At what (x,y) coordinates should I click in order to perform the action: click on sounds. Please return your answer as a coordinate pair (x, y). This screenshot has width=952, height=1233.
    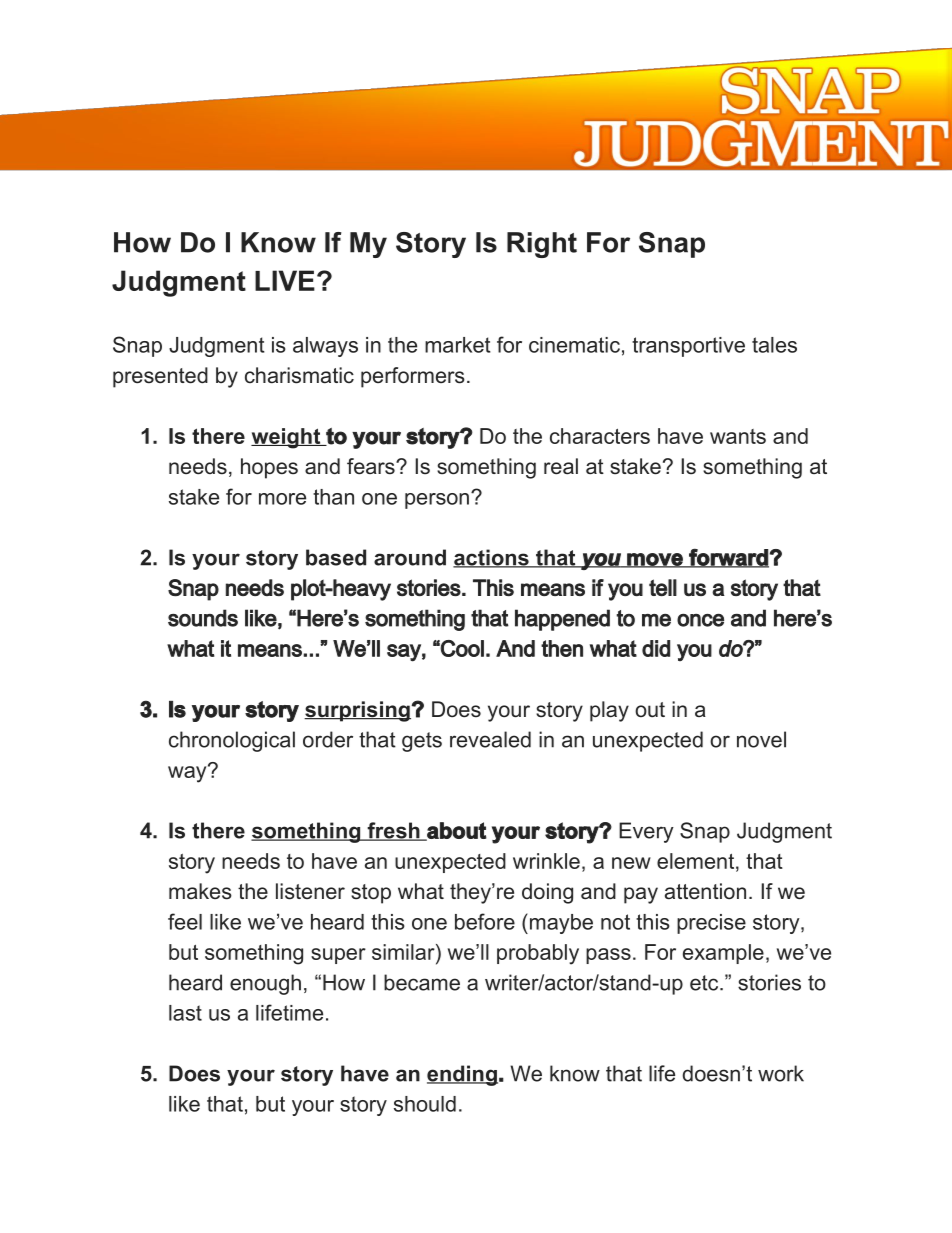
    Looking at the image, I should click on (203, 618).
